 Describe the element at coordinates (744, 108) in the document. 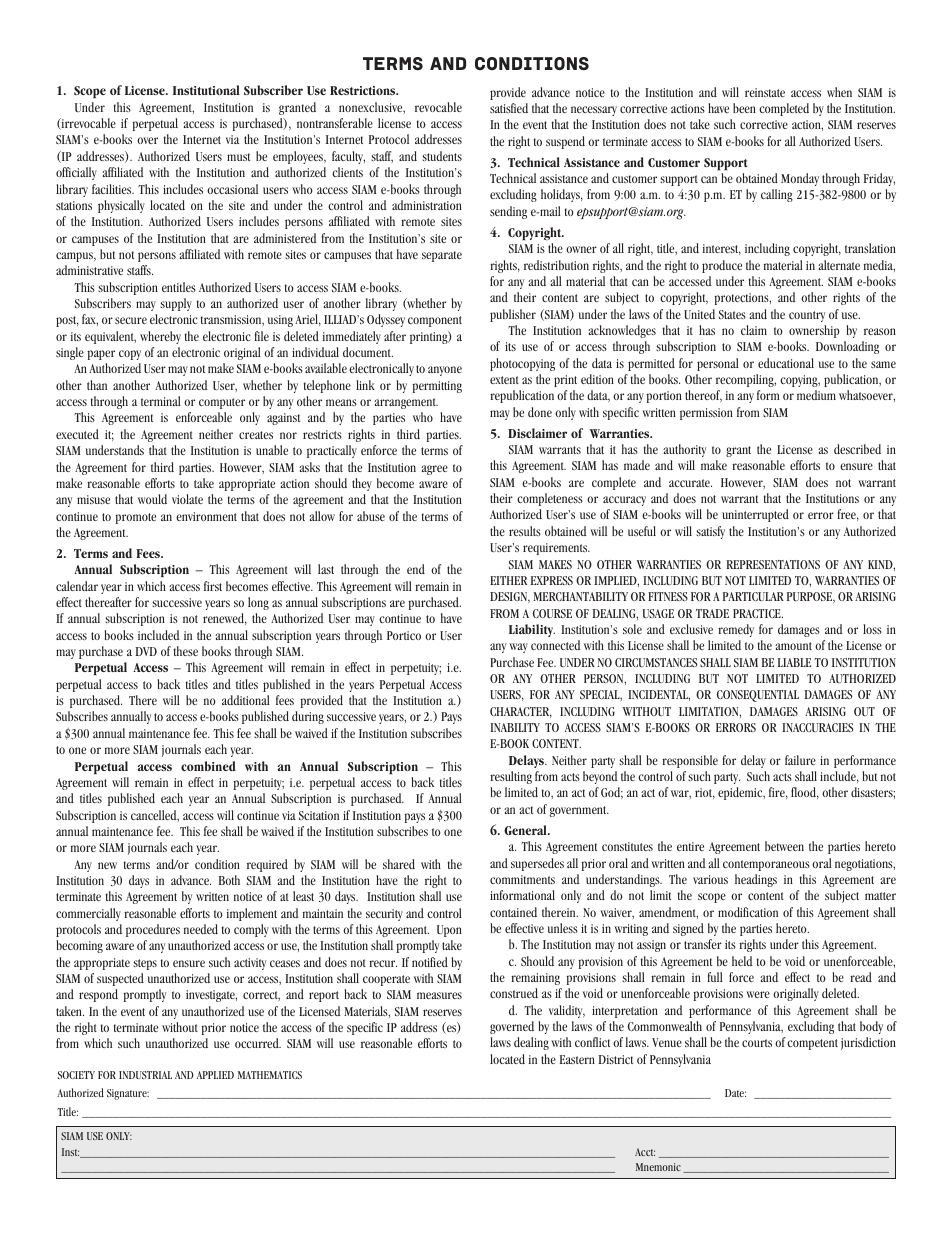

I see `been` at that location.
